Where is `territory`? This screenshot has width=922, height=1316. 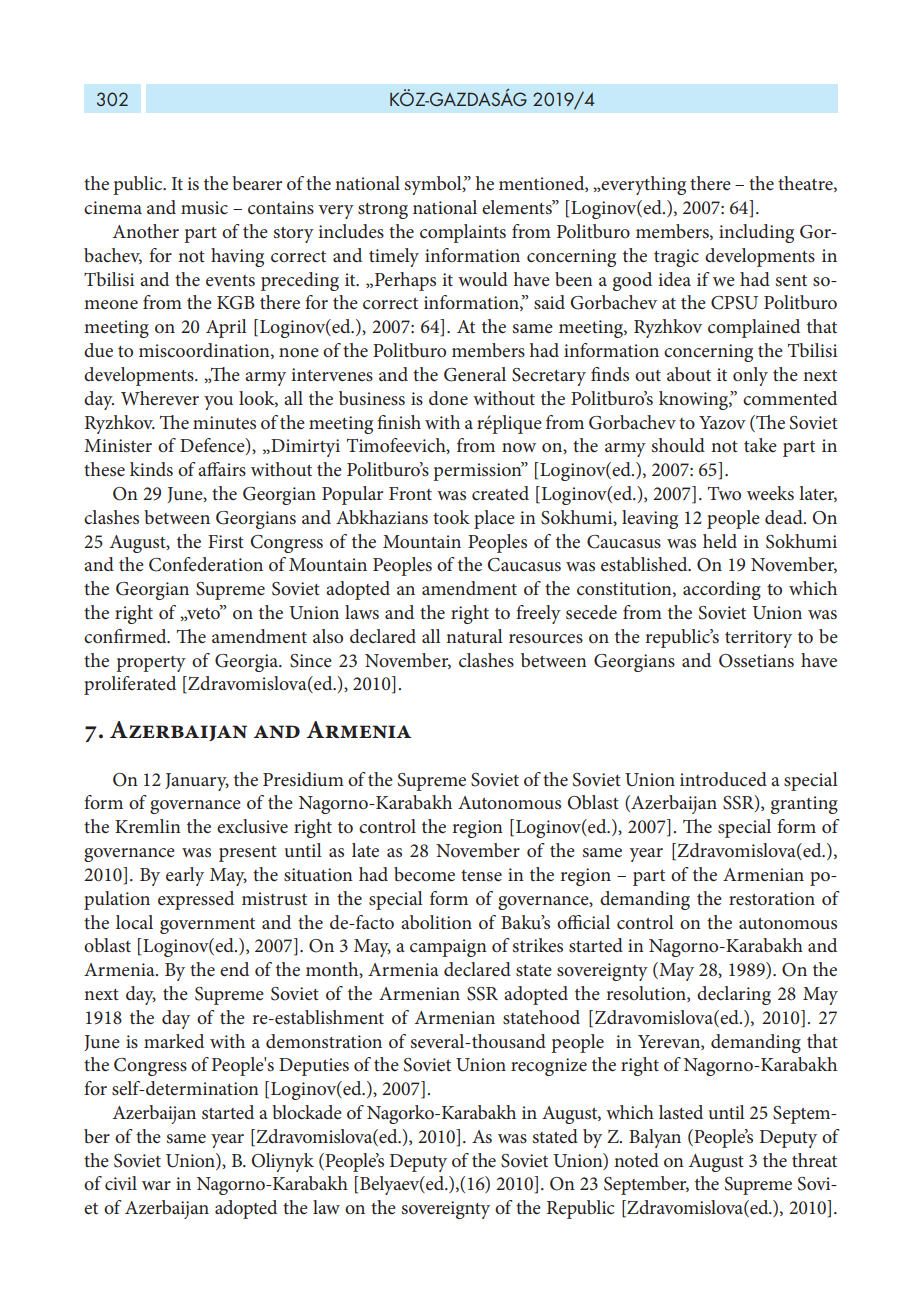 territory is located at coordinates (758, 639).
